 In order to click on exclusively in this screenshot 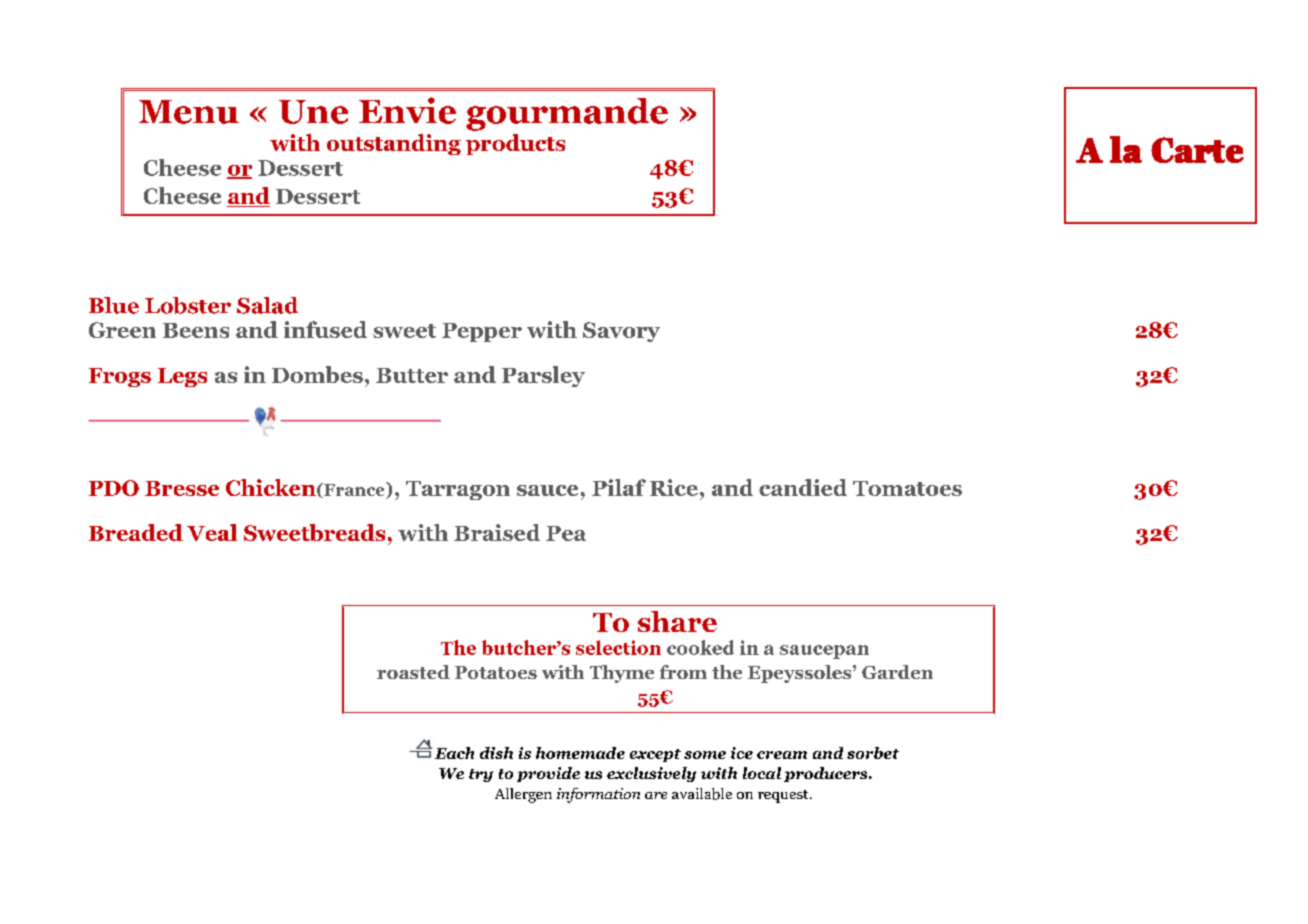, I will do `click(651, 774)`.
